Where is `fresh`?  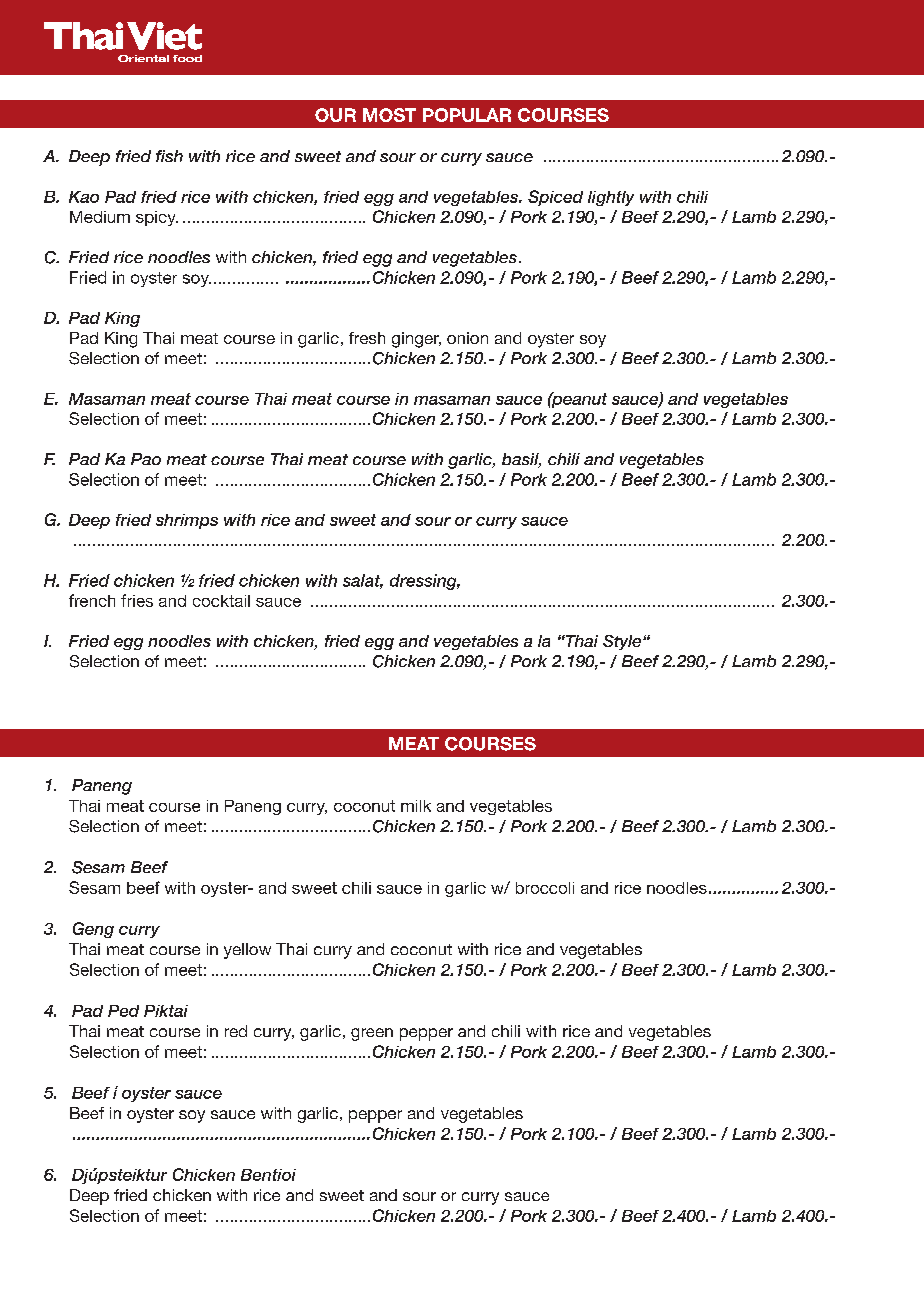
fresh is located at coordinates (367, 338).
